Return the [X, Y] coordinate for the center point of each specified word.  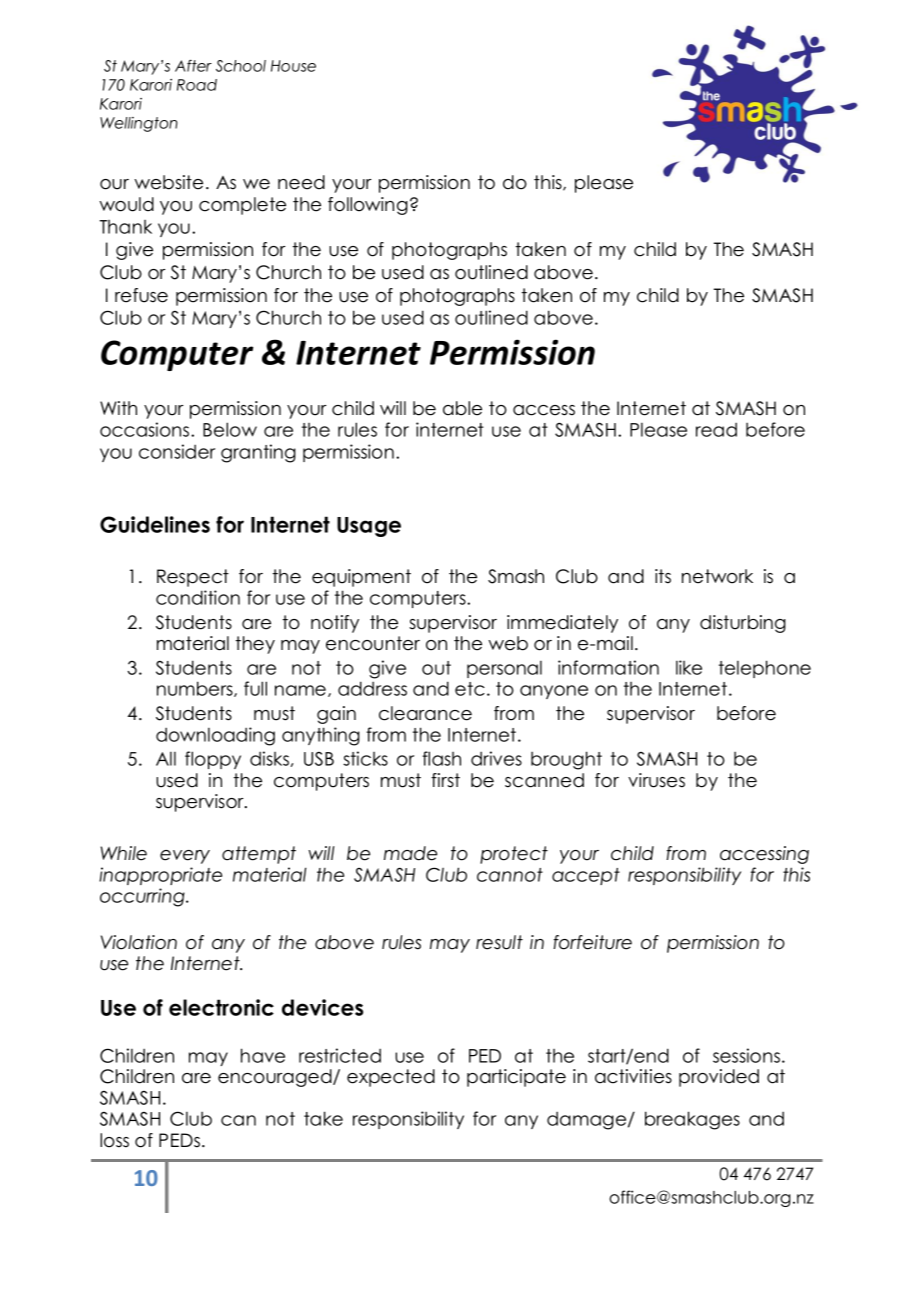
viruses [656, 780]
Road [197, 85]
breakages [692, 1120]
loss [114, 1140]
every [185, 857]
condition [198, 597]
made [410, 853]
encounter [373, 643]
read [716, 430]
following [368, 206]
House [293, 66]
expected [391, 1078]
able [462, 408]
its [663, 576]
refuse [141, 295]
